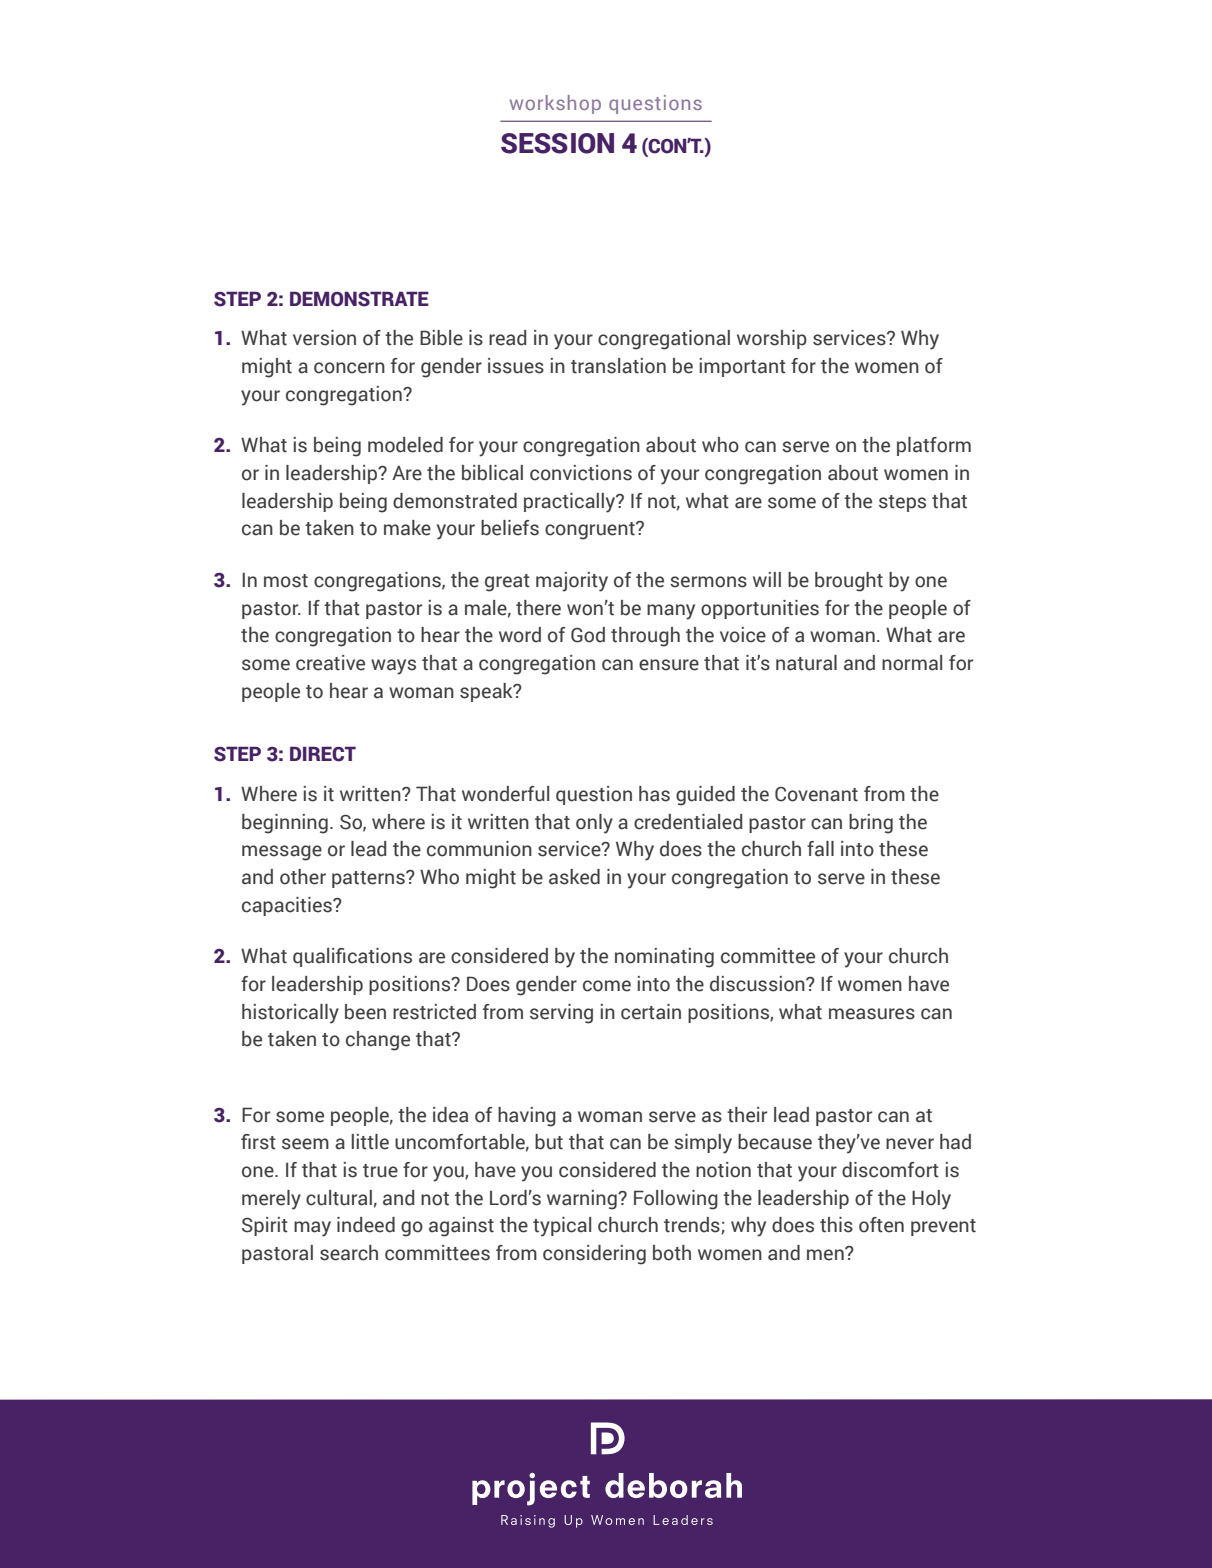 This screenshot has height=1568, width=1212. What do you see at coordinates (555, 104) in the screenshot?
I see `workshop` at bounding box center [555, 104].
